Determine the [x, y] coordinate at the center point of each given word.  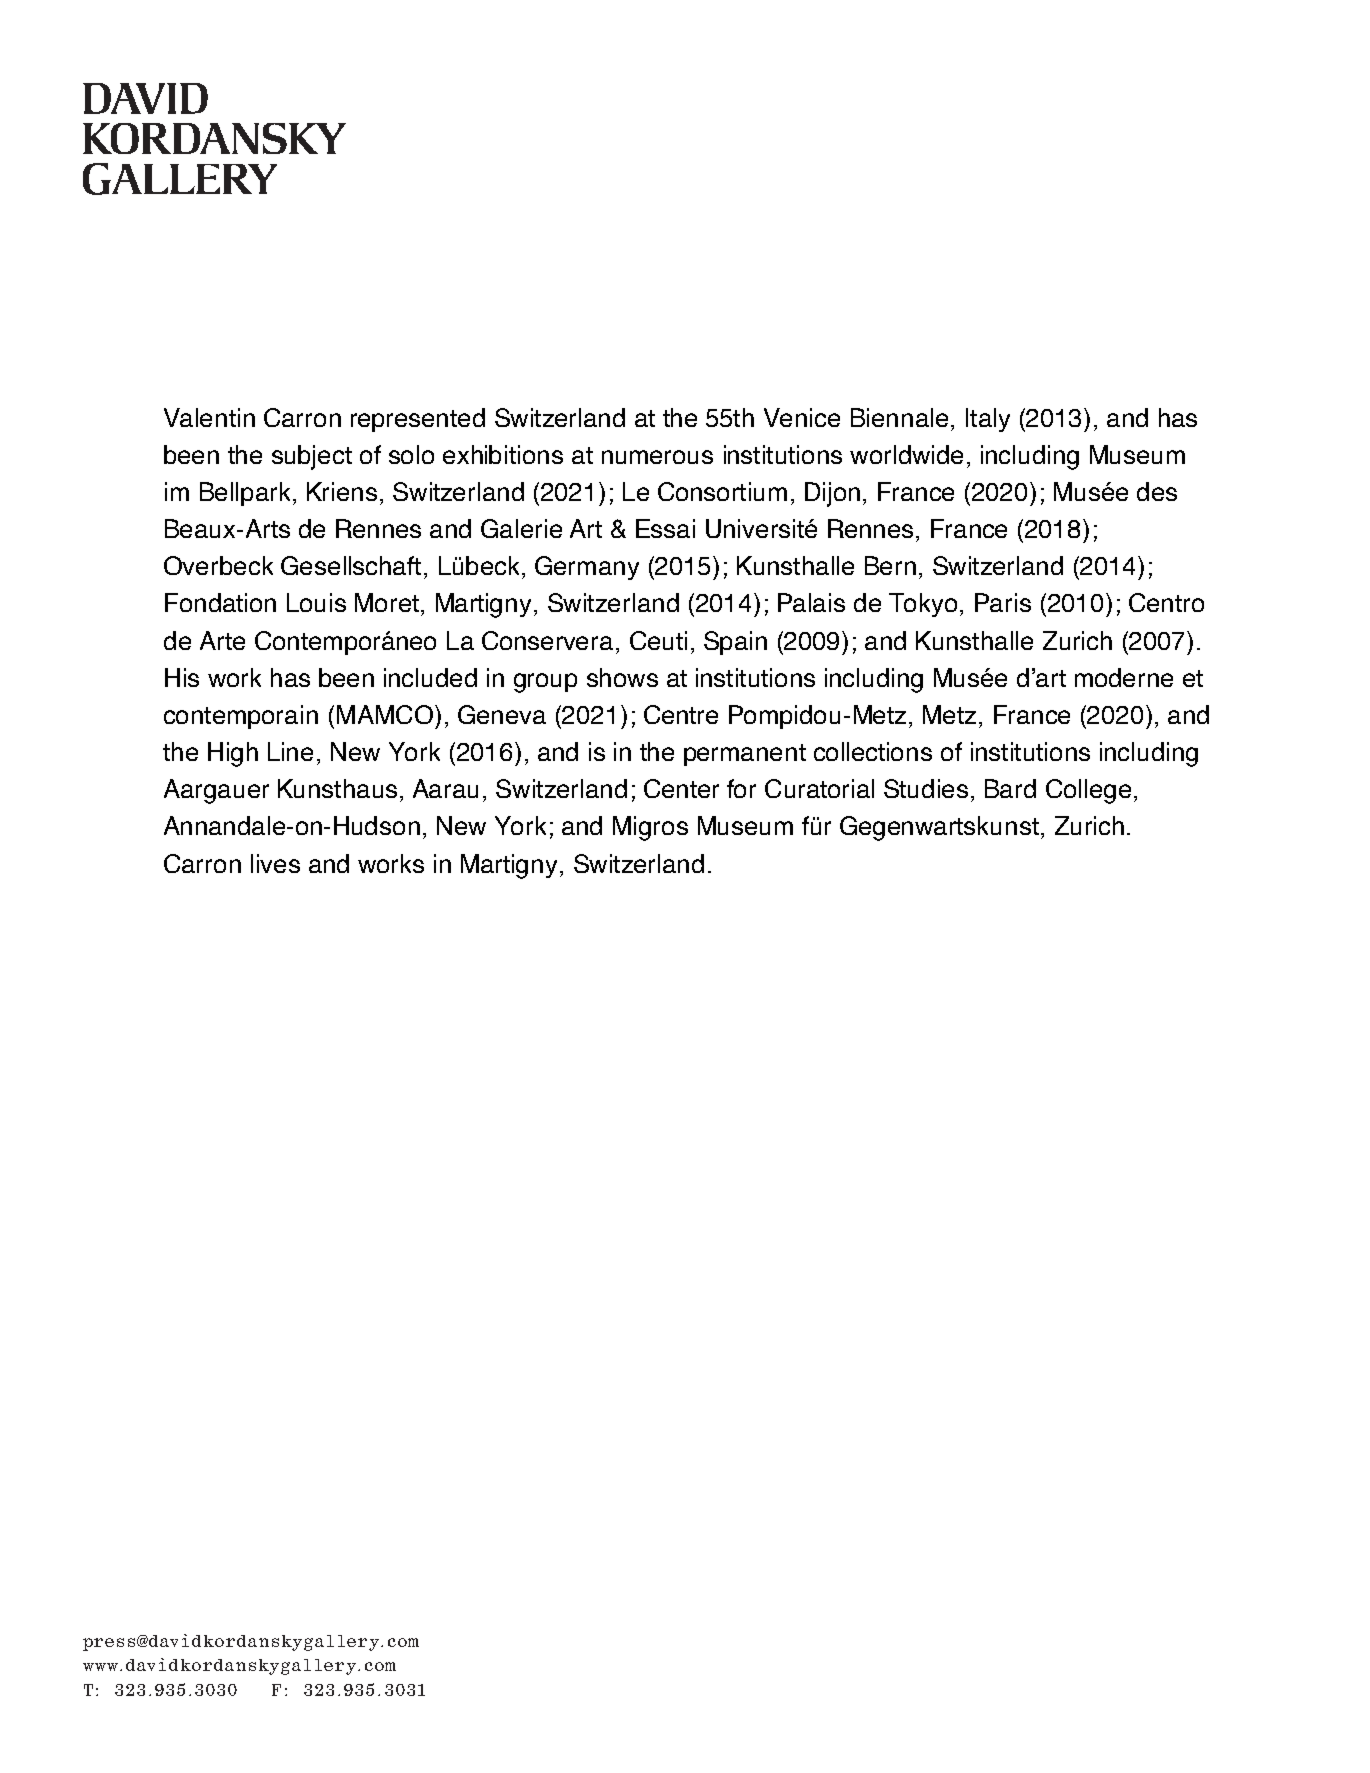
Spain [735, 643]
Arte [222, 640]
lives [275, 863]
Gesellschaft [351, 565]
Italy [988, 420]
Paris [1003, 602]
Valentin [209, 417]
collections [873, 751]
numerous [657, 457]
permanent [745, 755]
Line [290, 751]
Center [681, 788]
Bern [890, 565]
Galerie [521, 528]
